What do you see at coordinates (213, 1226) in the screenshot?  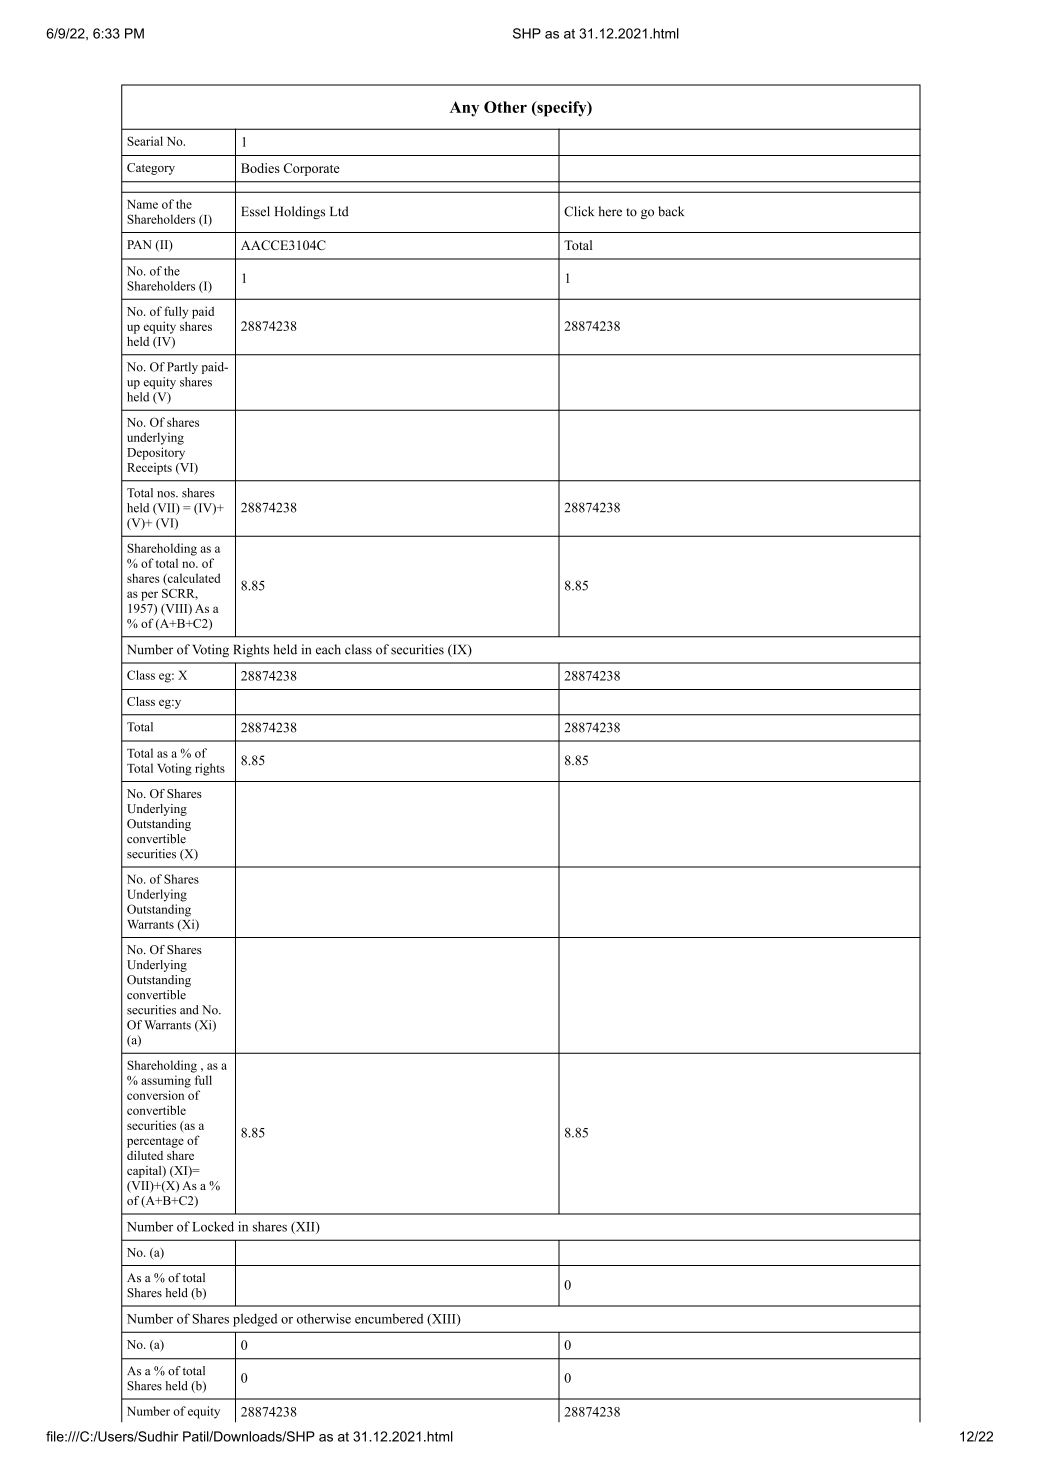 I see `Locked` at bounding box center [213, 1226].
